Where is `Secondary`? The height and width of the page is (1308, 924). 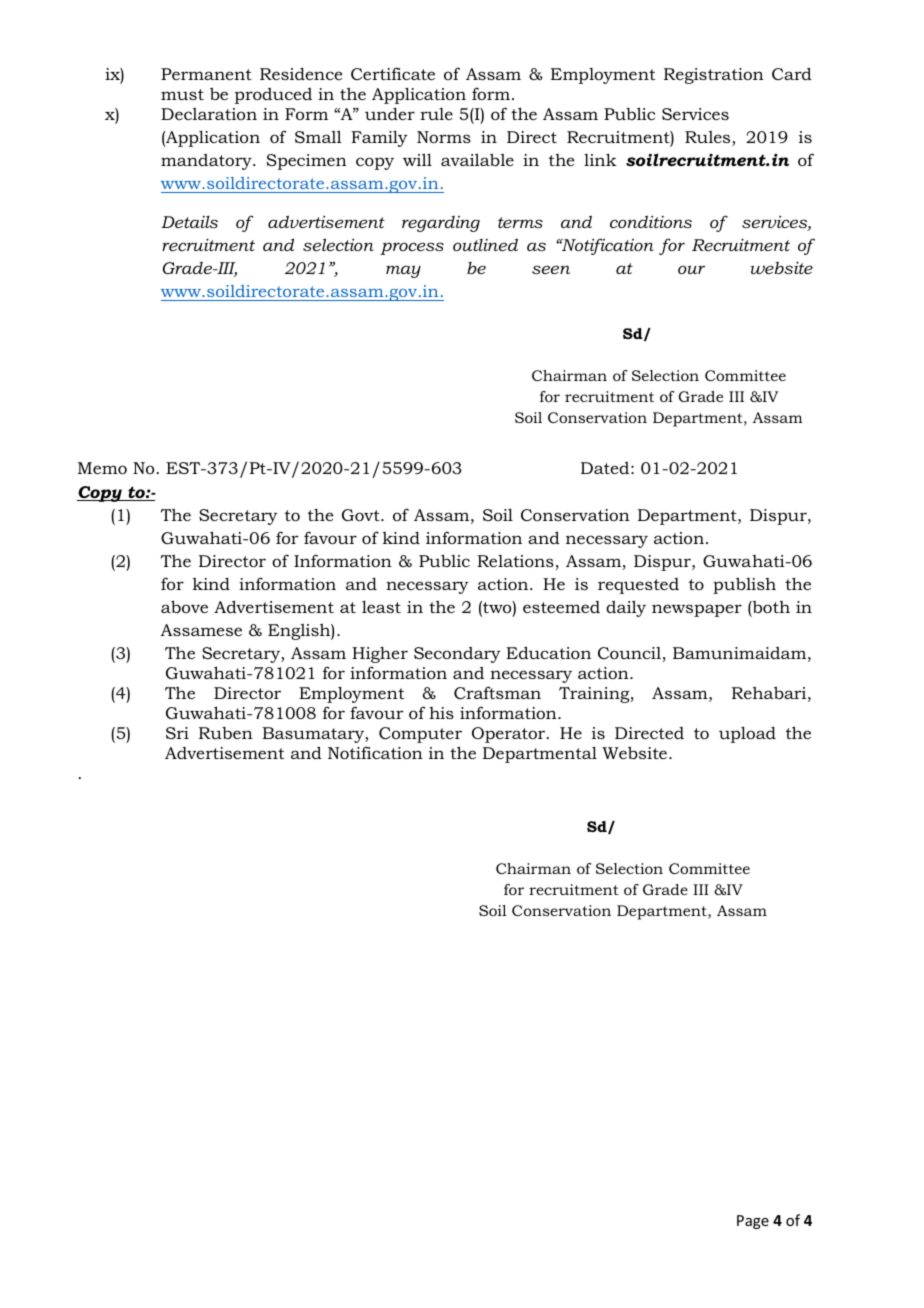
Secondary is located at coordinates (457, 655).
